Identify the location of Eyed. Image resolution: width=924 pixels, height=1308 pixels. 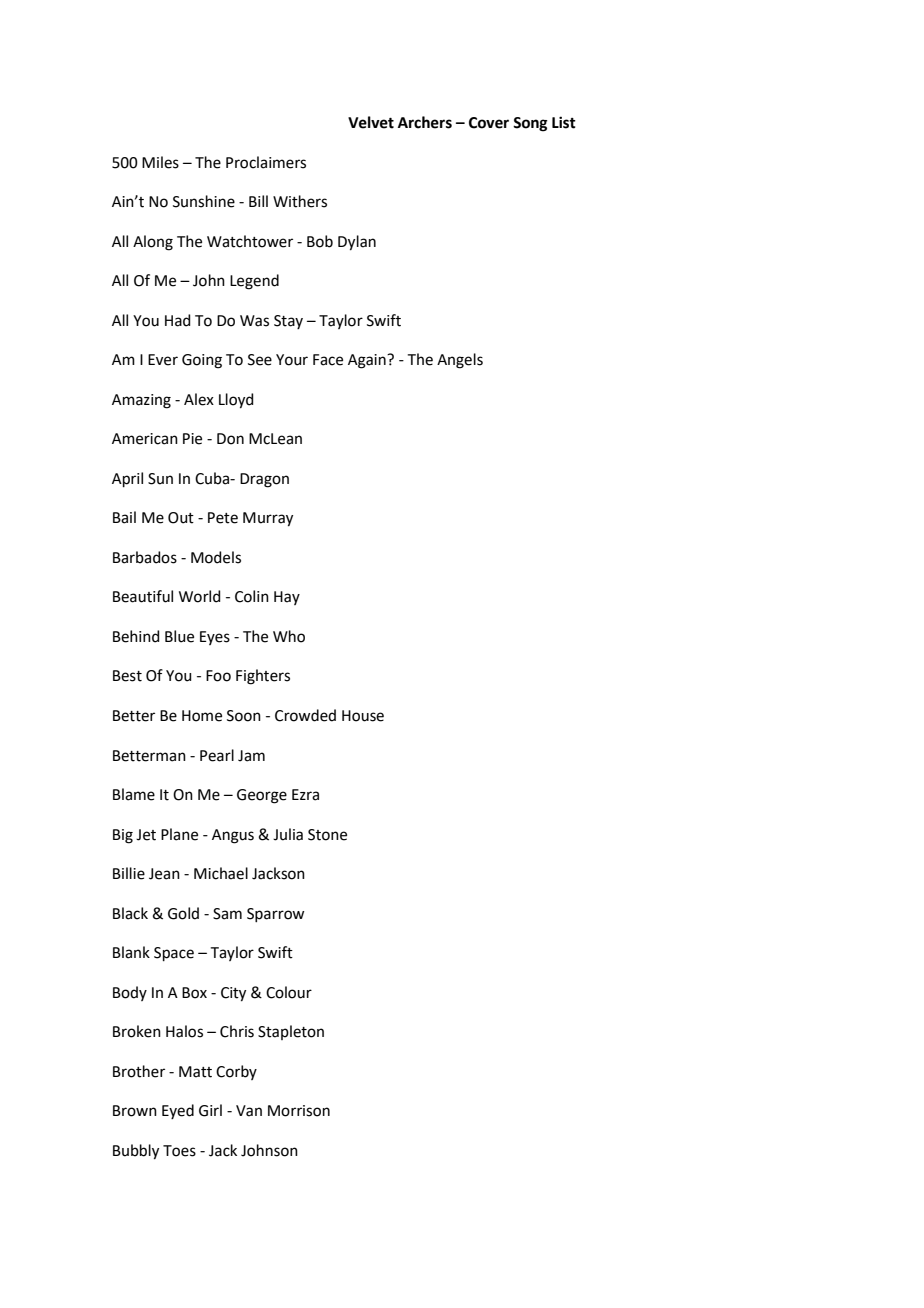
(178, 1111).
